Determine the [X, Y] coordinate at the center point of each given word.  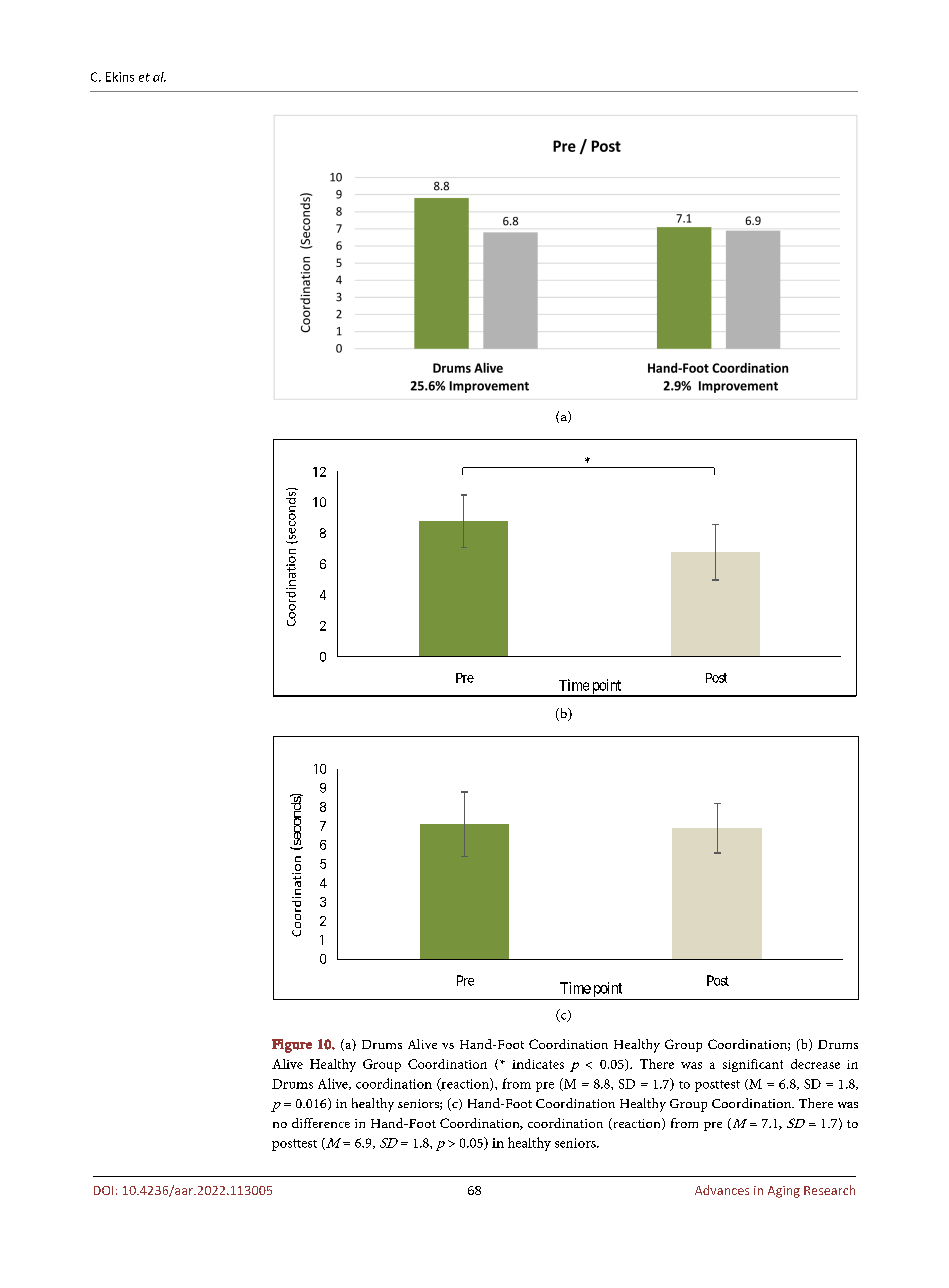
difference [321, 1123]
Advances [722, 1190]
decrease [815, 1064]
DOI [103, 1190]
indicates [538, 1064]
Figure [292, 1046]
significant [753, 1065]
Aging [784, 1192]
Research [829, 1190]
